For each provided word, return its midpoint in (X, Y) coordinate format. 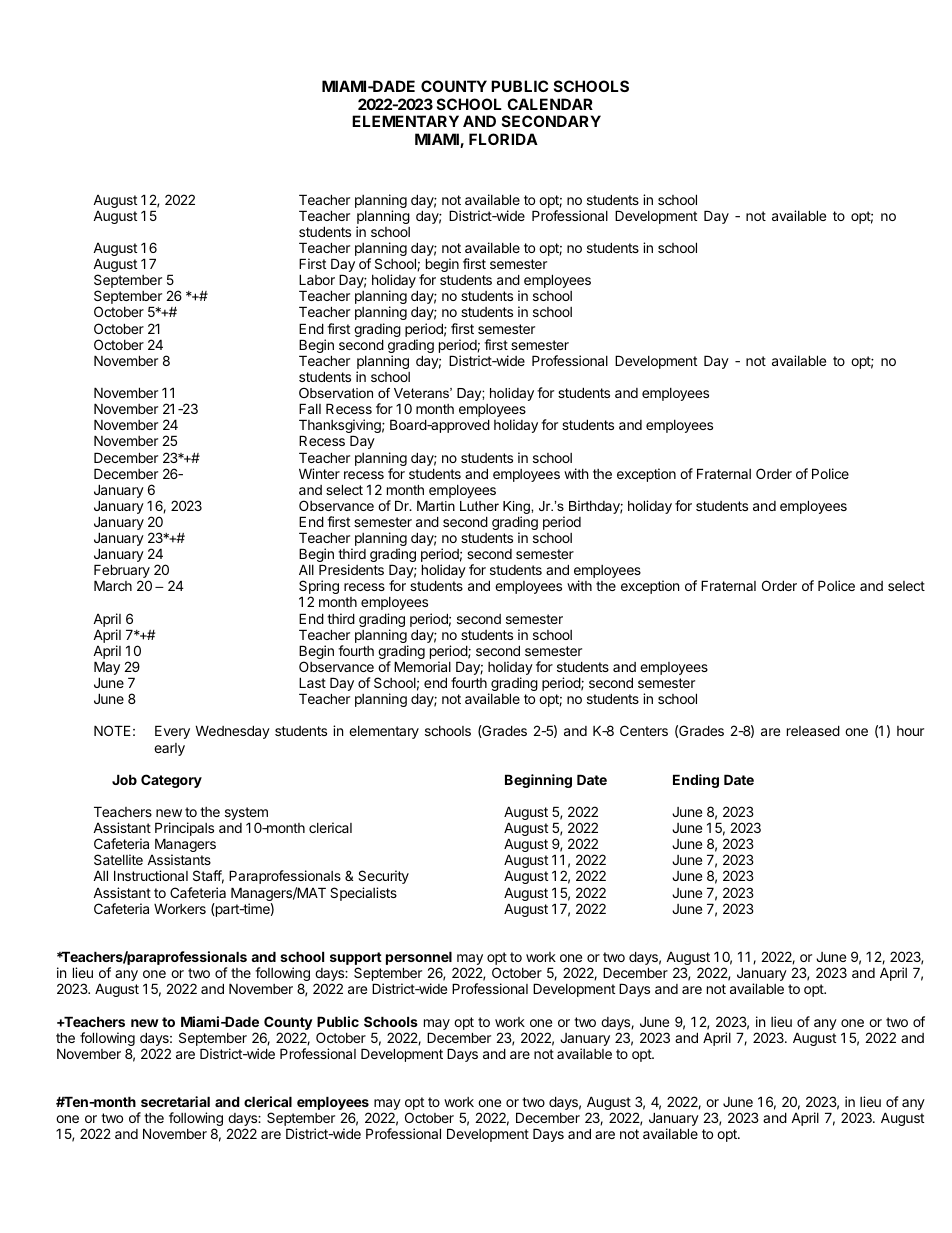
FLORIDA (503, 139)
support (356, 960)
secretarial (175, 1101)
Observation (336, 393)
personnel (419, 959)
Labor (317, 279)
